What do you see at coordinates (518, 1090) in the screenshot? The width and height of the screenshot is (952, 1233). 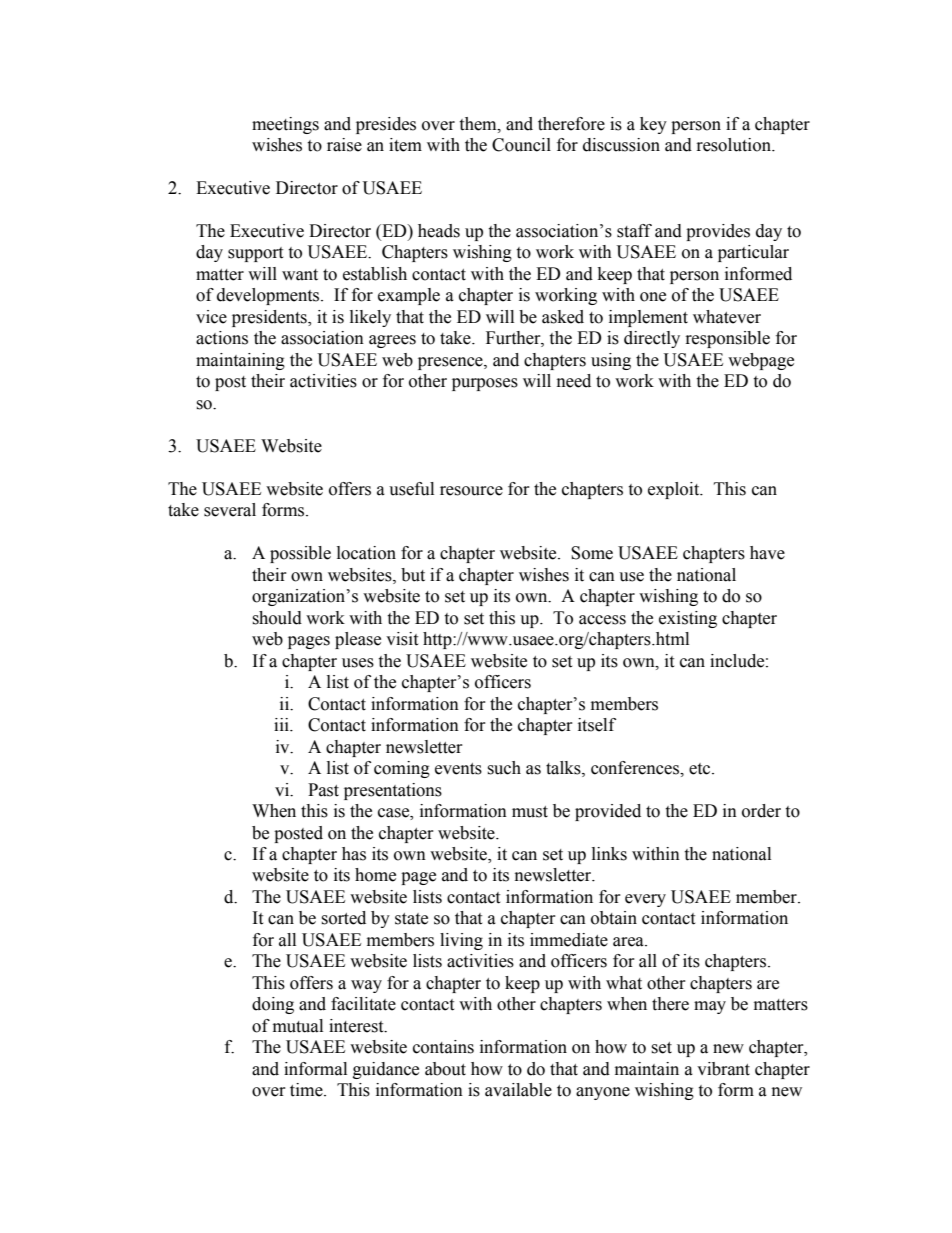 I see `available` at bounding box center [518, 1090].
